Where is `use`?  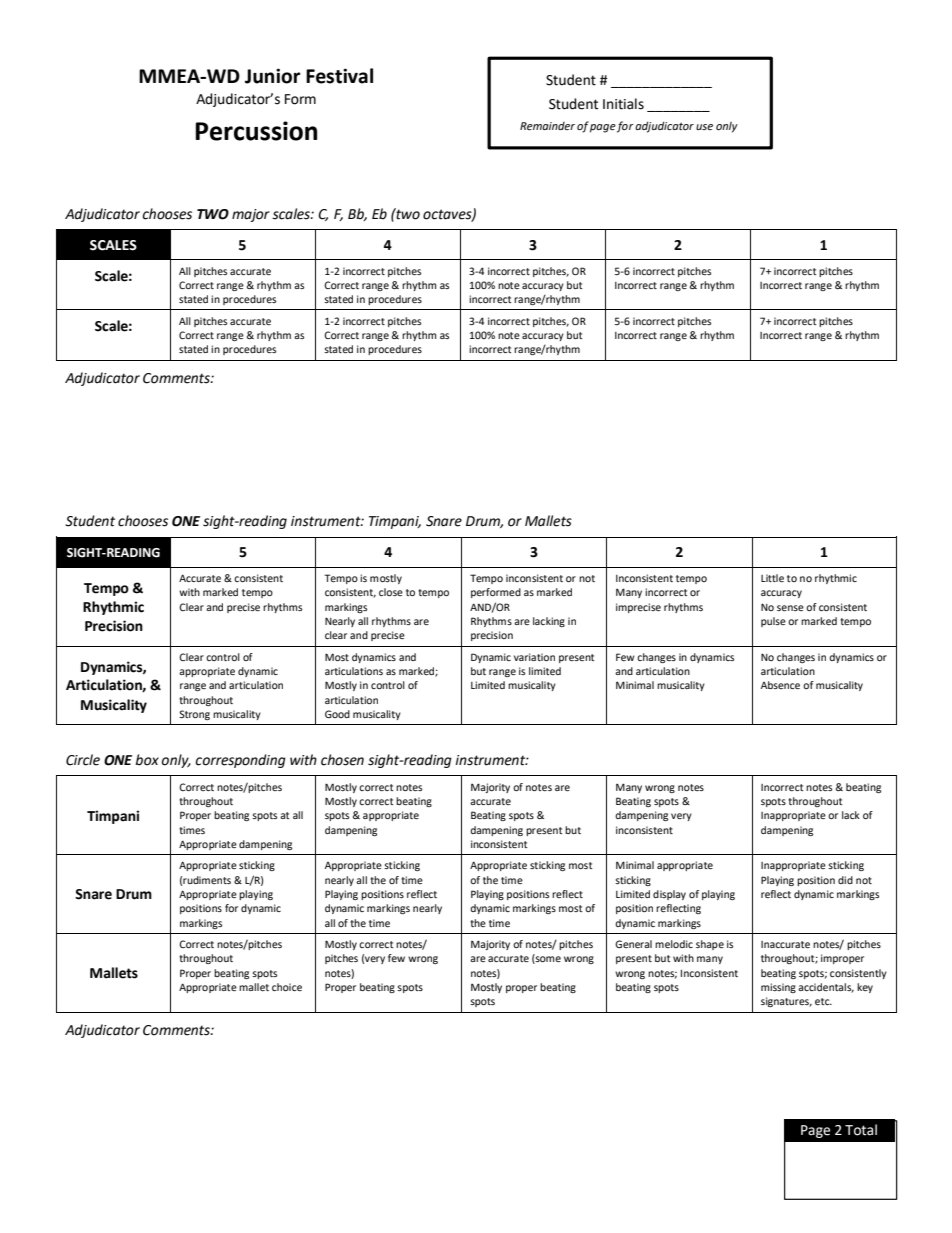
use is located at coordinates (704, 127).
